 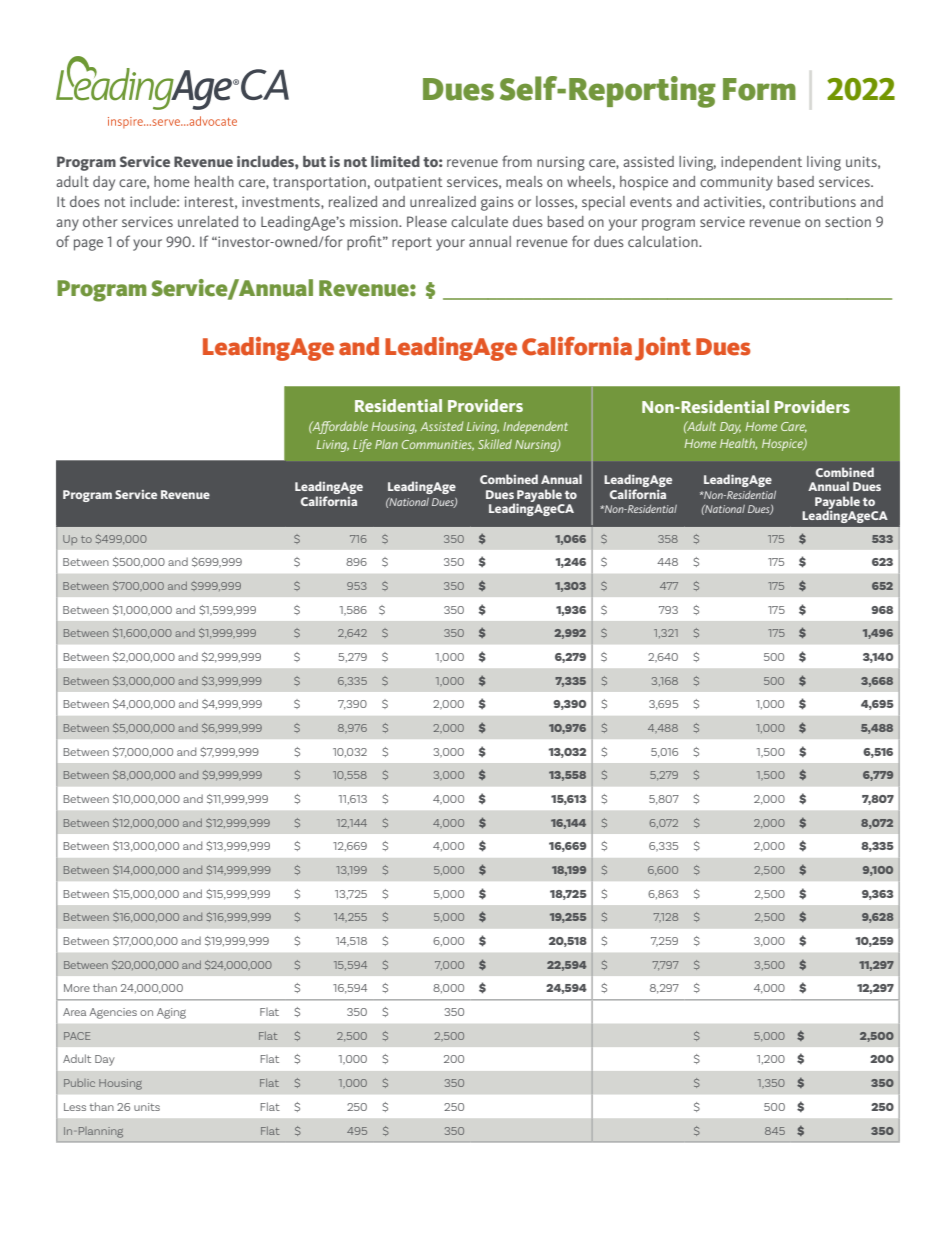 What do you see at coordinates (517, 161) in the screenshot?
I see `from` at bounding box center [517, 161].
